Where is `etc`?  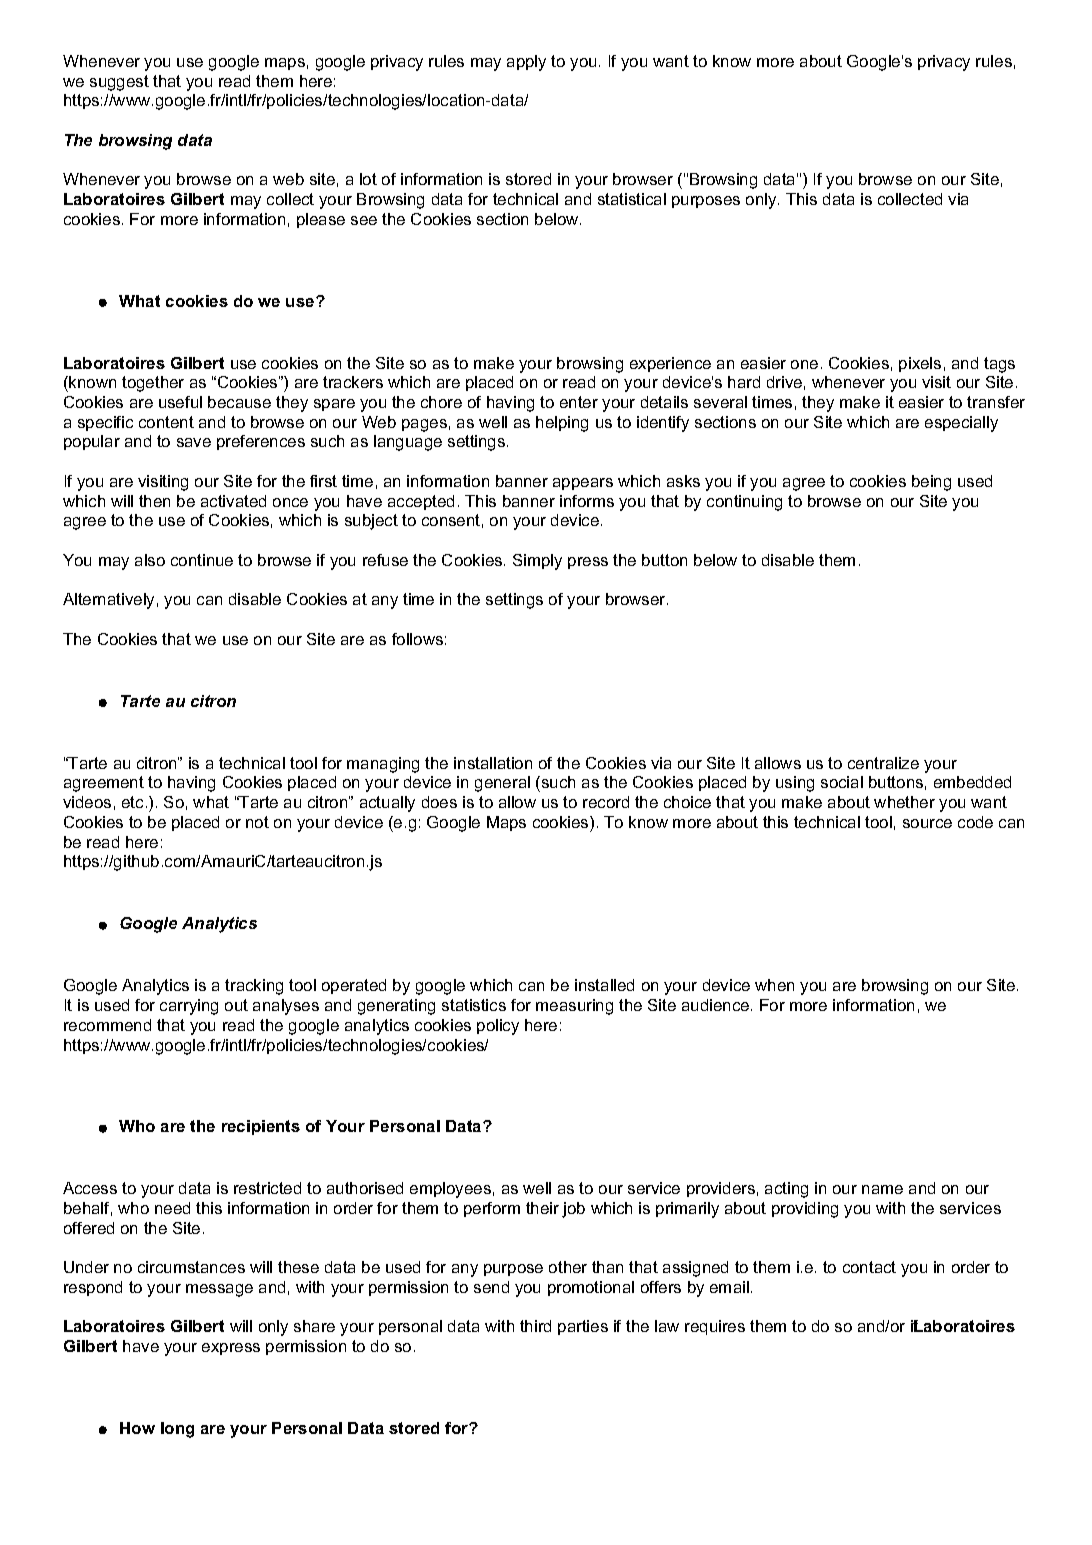
etc is located at coordinates (132, 802).
